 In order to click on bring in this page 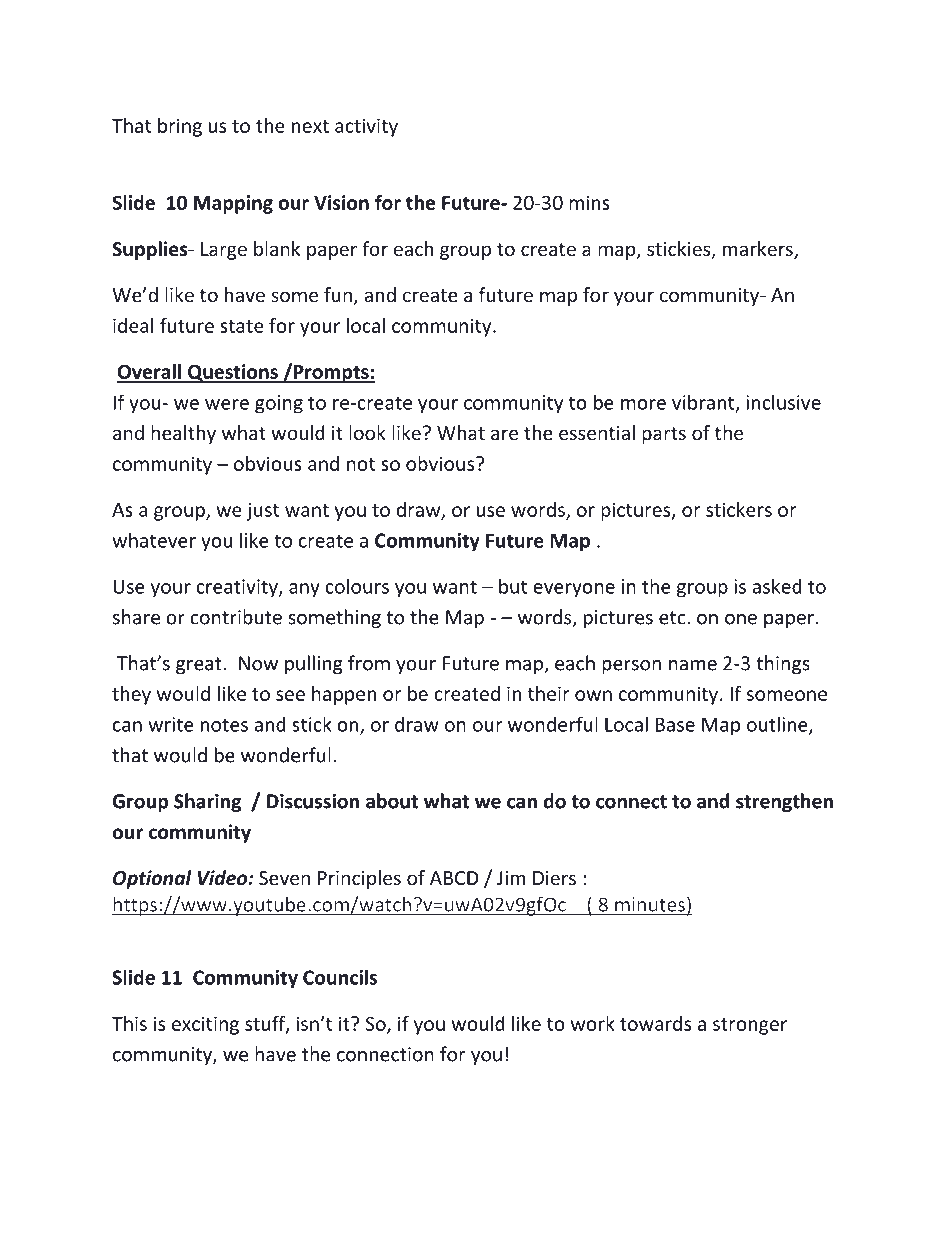, I will do `click(180, 127)`.
